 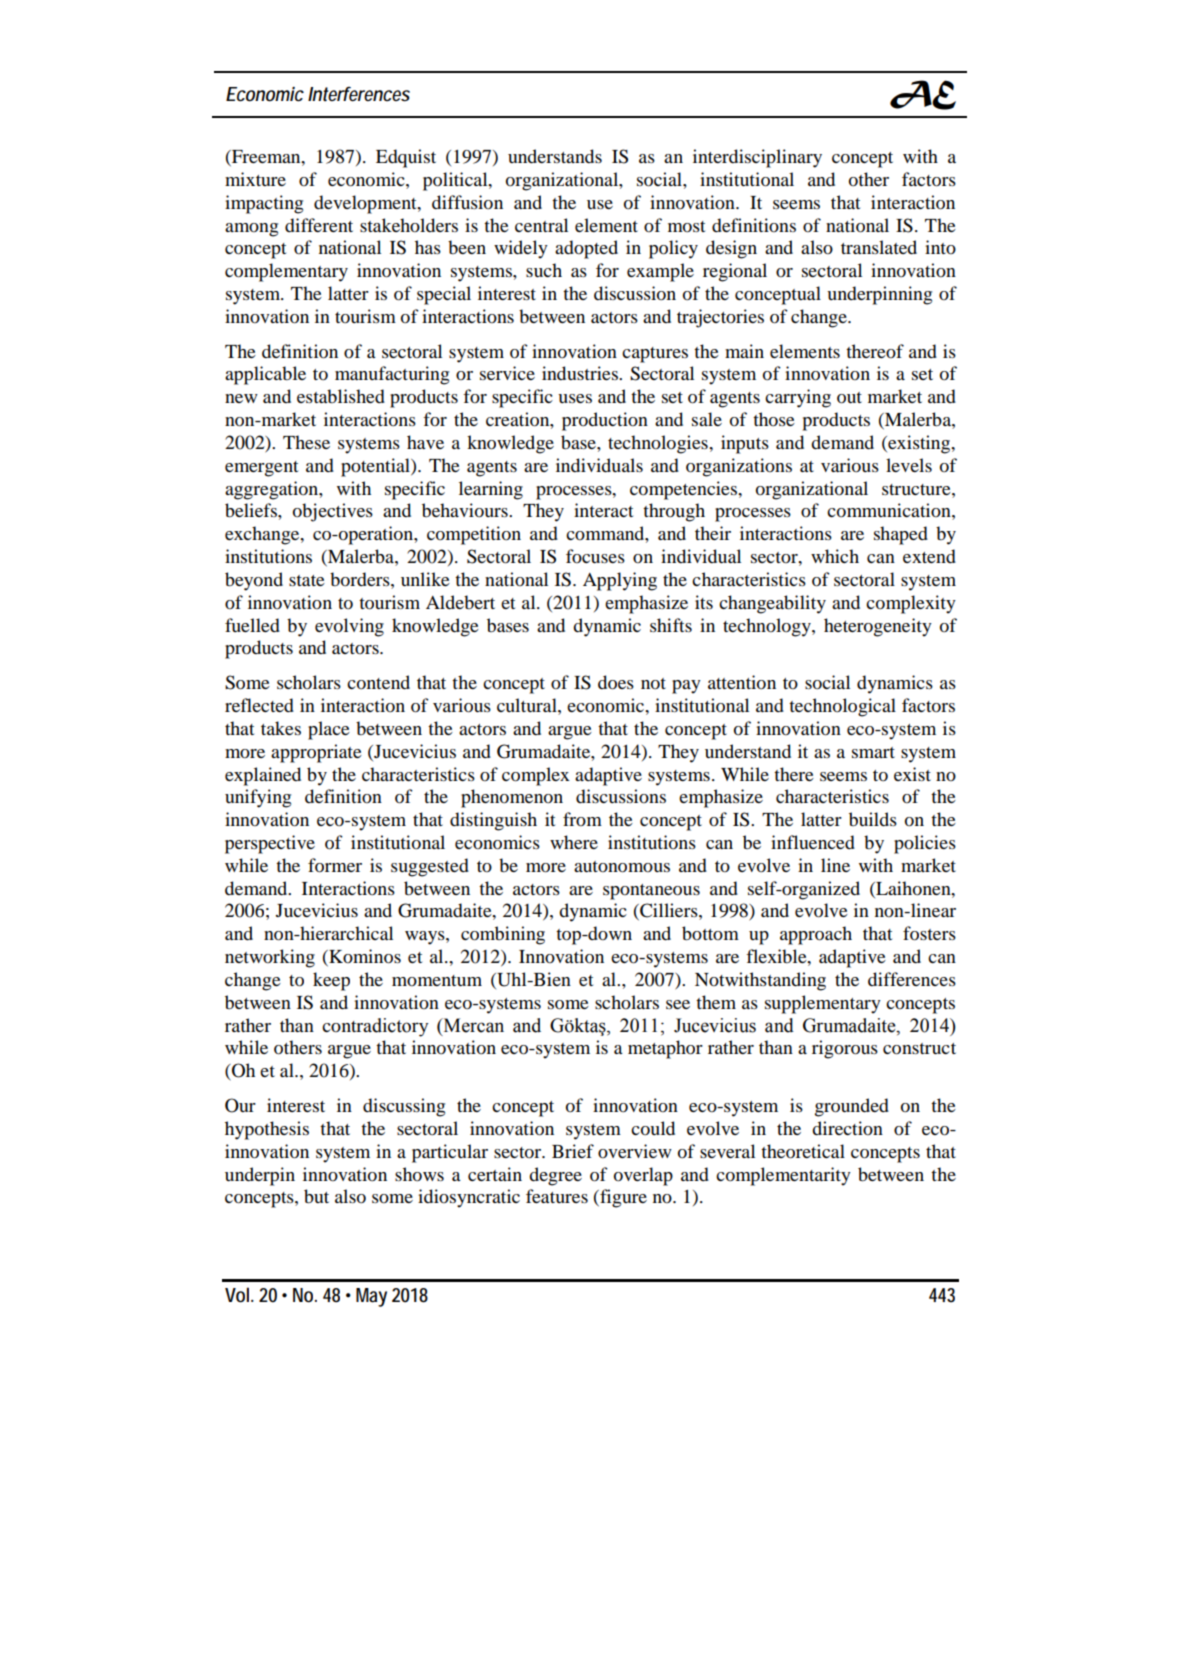 What do you see at coordinates (622, 1198) in the screenshot?
I see `figure` at bounding box center [622, 1198].
